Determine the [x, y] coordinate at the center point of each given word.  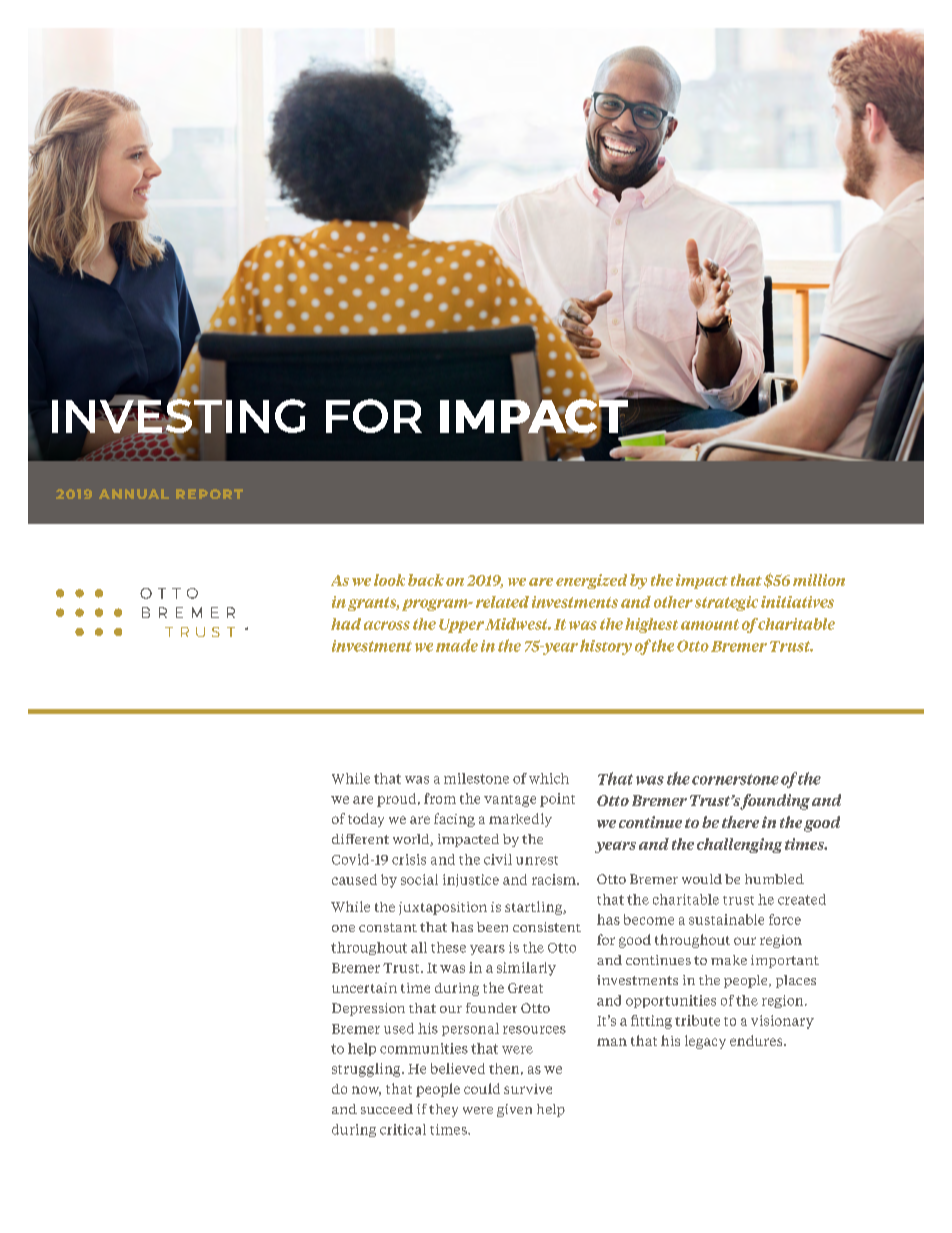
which [549, 778]
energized [591, 581]
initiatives [797, 602]
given [514, 1110]
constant [388, 927]
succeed [387, 1109]
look [389, 580]
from [440, 798]
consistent [547, 927]
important [785, 961]
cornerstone [735, 779]
